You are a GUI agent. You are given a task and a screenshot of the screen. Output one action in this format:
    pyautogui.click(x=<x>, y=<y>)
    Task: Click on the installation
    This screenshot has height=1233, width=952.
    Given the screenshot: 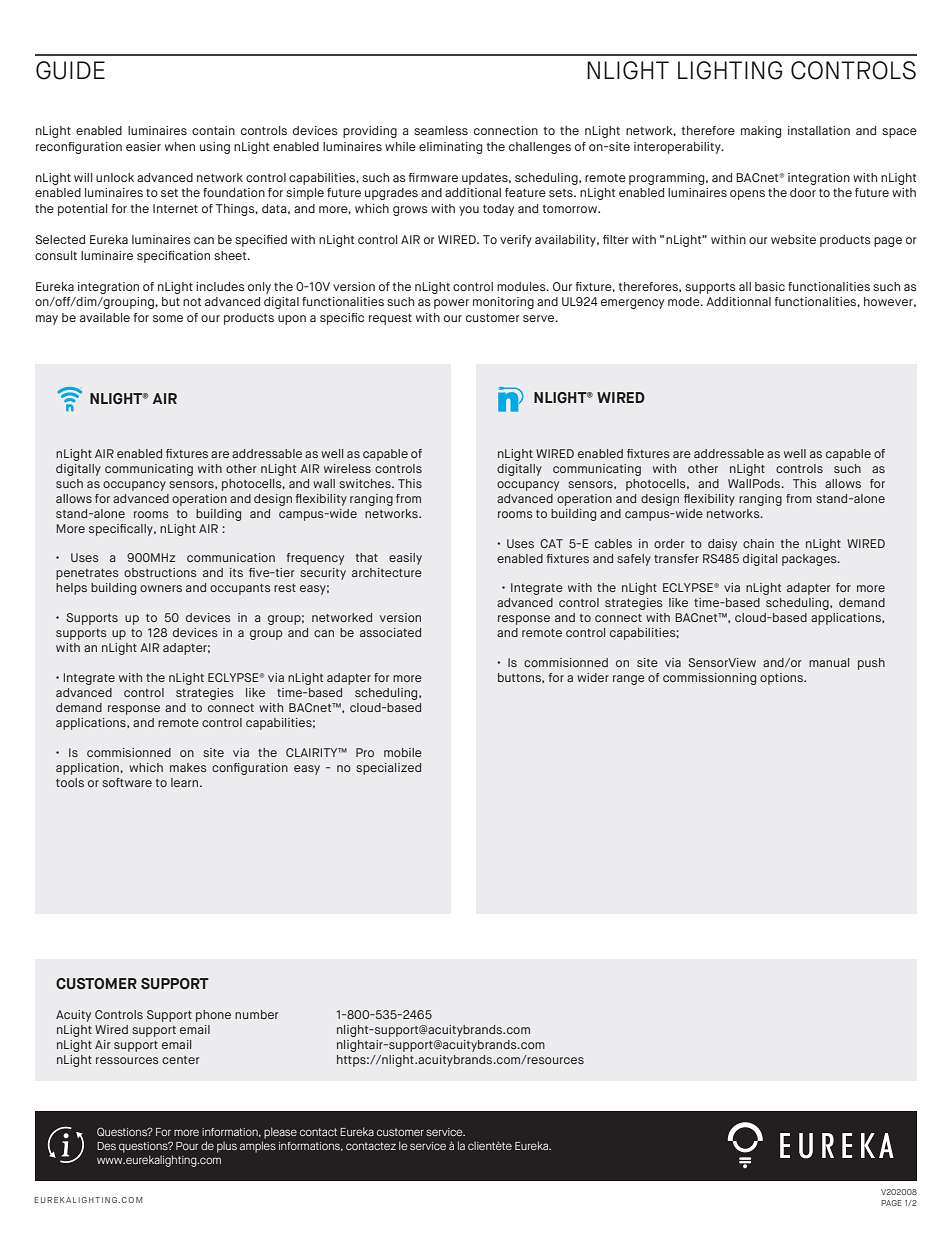 What is the action you would take?
    pyautogui.click(x=819, y=130)
